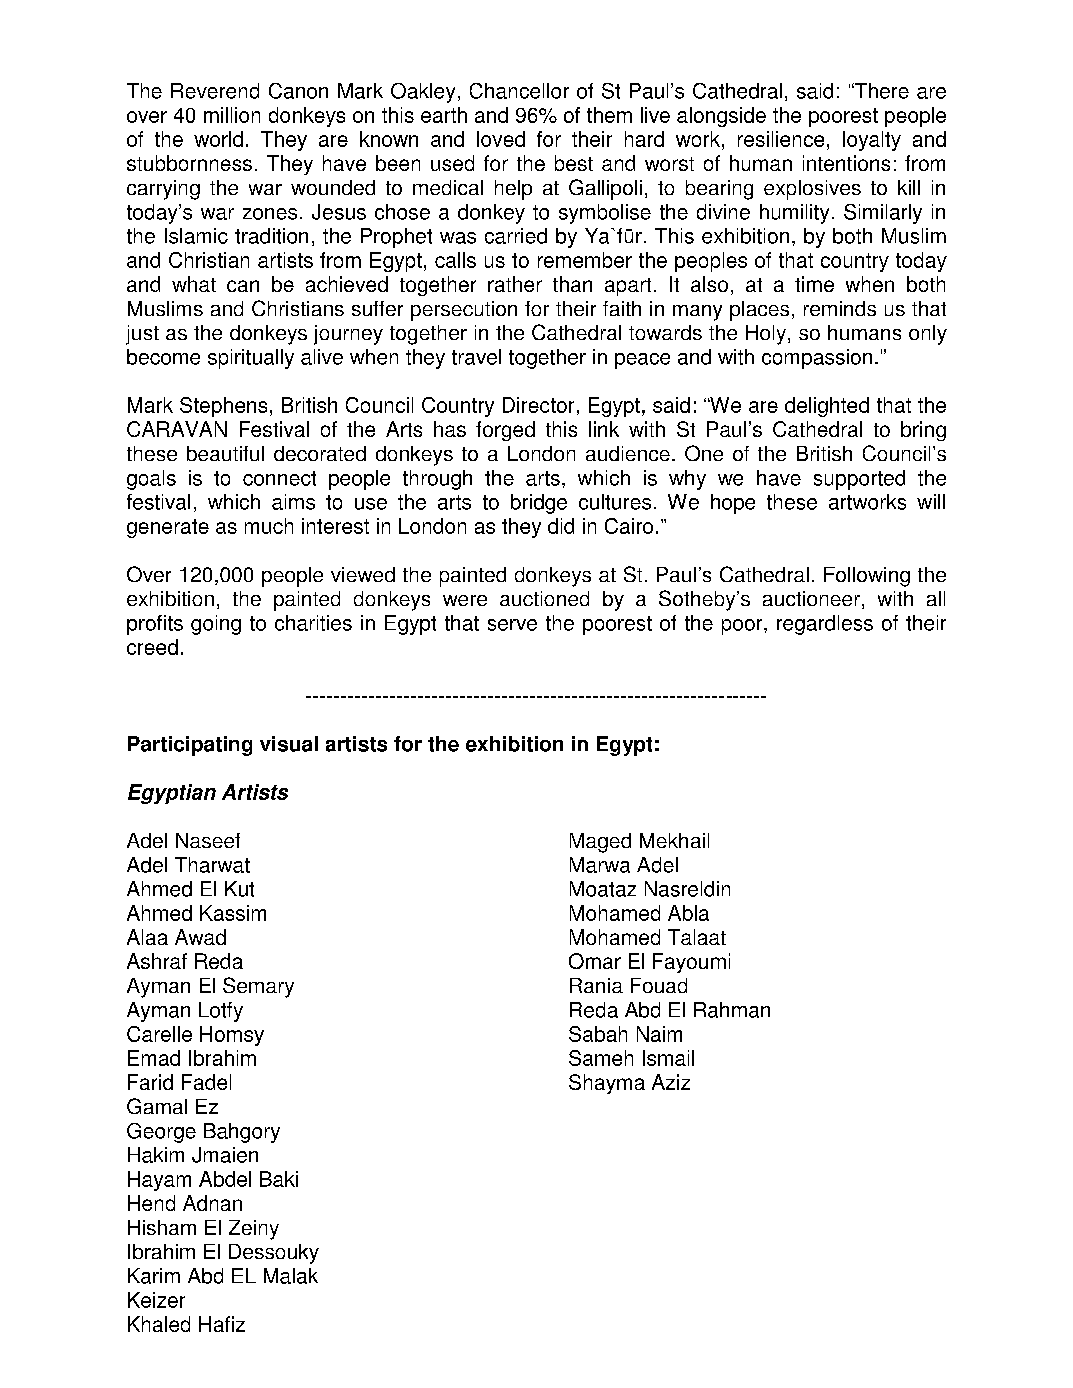 This screenshot has width=1073, height=1388. Describe the element at coordinates (732, 1010) in the screenshot. I see `Rahman` at that location.
